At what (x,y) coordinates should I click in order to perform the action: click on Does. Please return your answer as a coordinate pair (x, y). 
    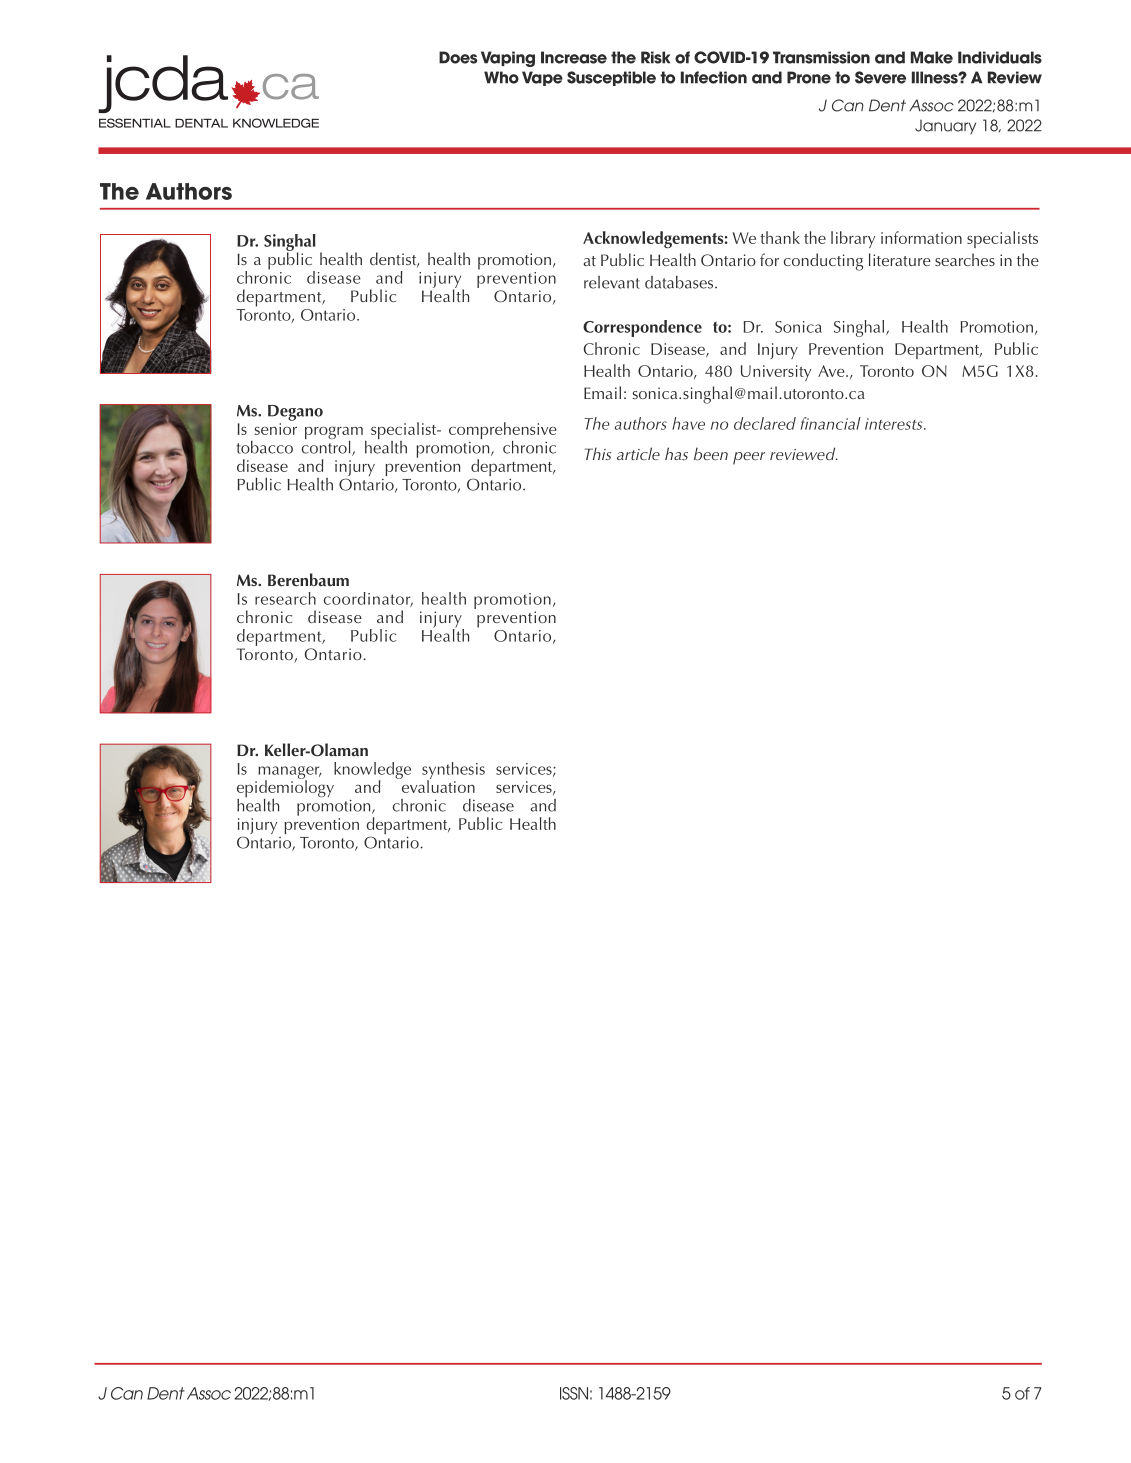
    Looking at the image, I should click on (458, 57).
